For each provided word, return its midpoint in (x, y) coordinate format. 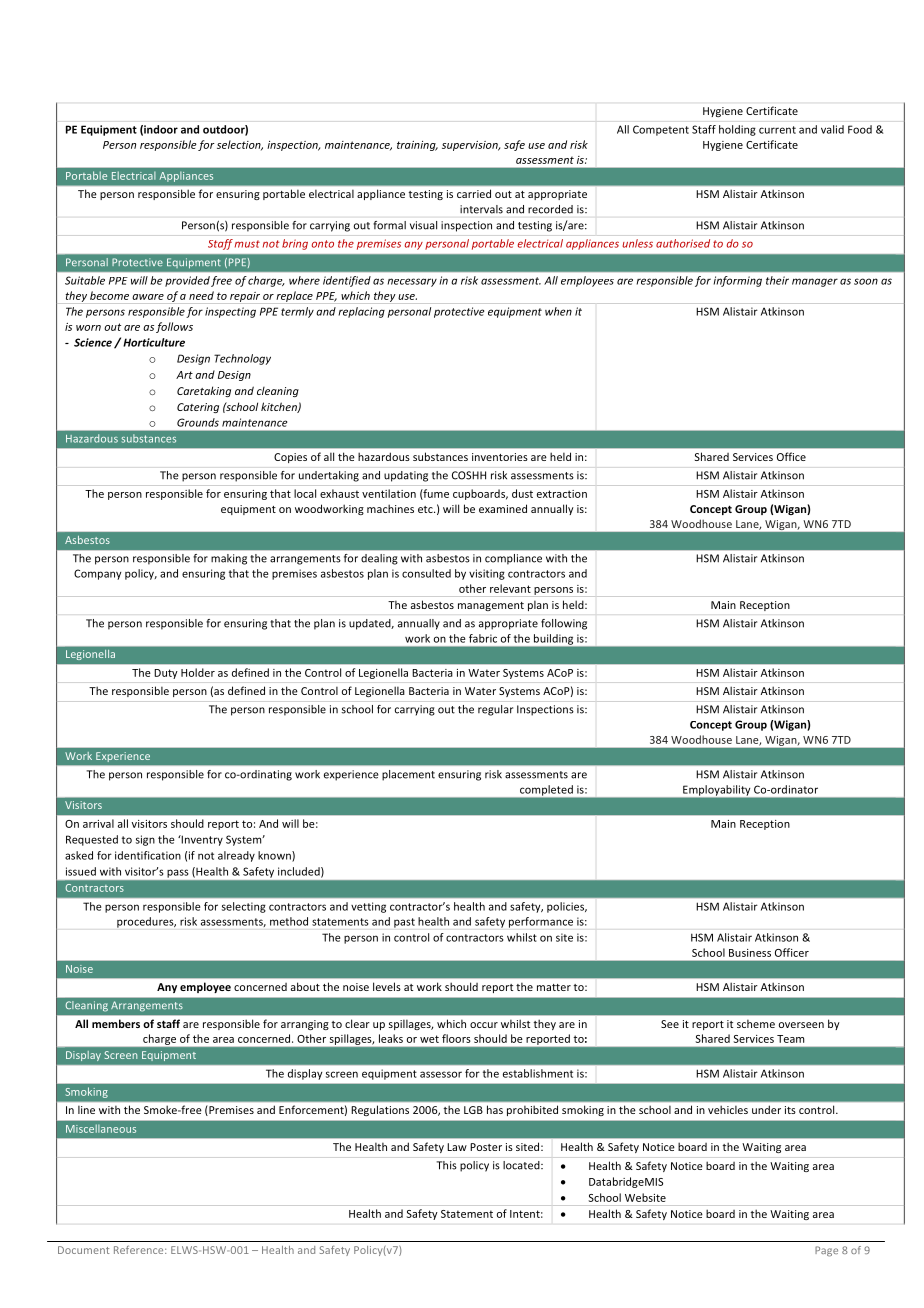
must (247, 244)
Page (826, 1251)
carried (474, 193)
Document (83, 1250)
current (777, 130)
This (447, 1165)
